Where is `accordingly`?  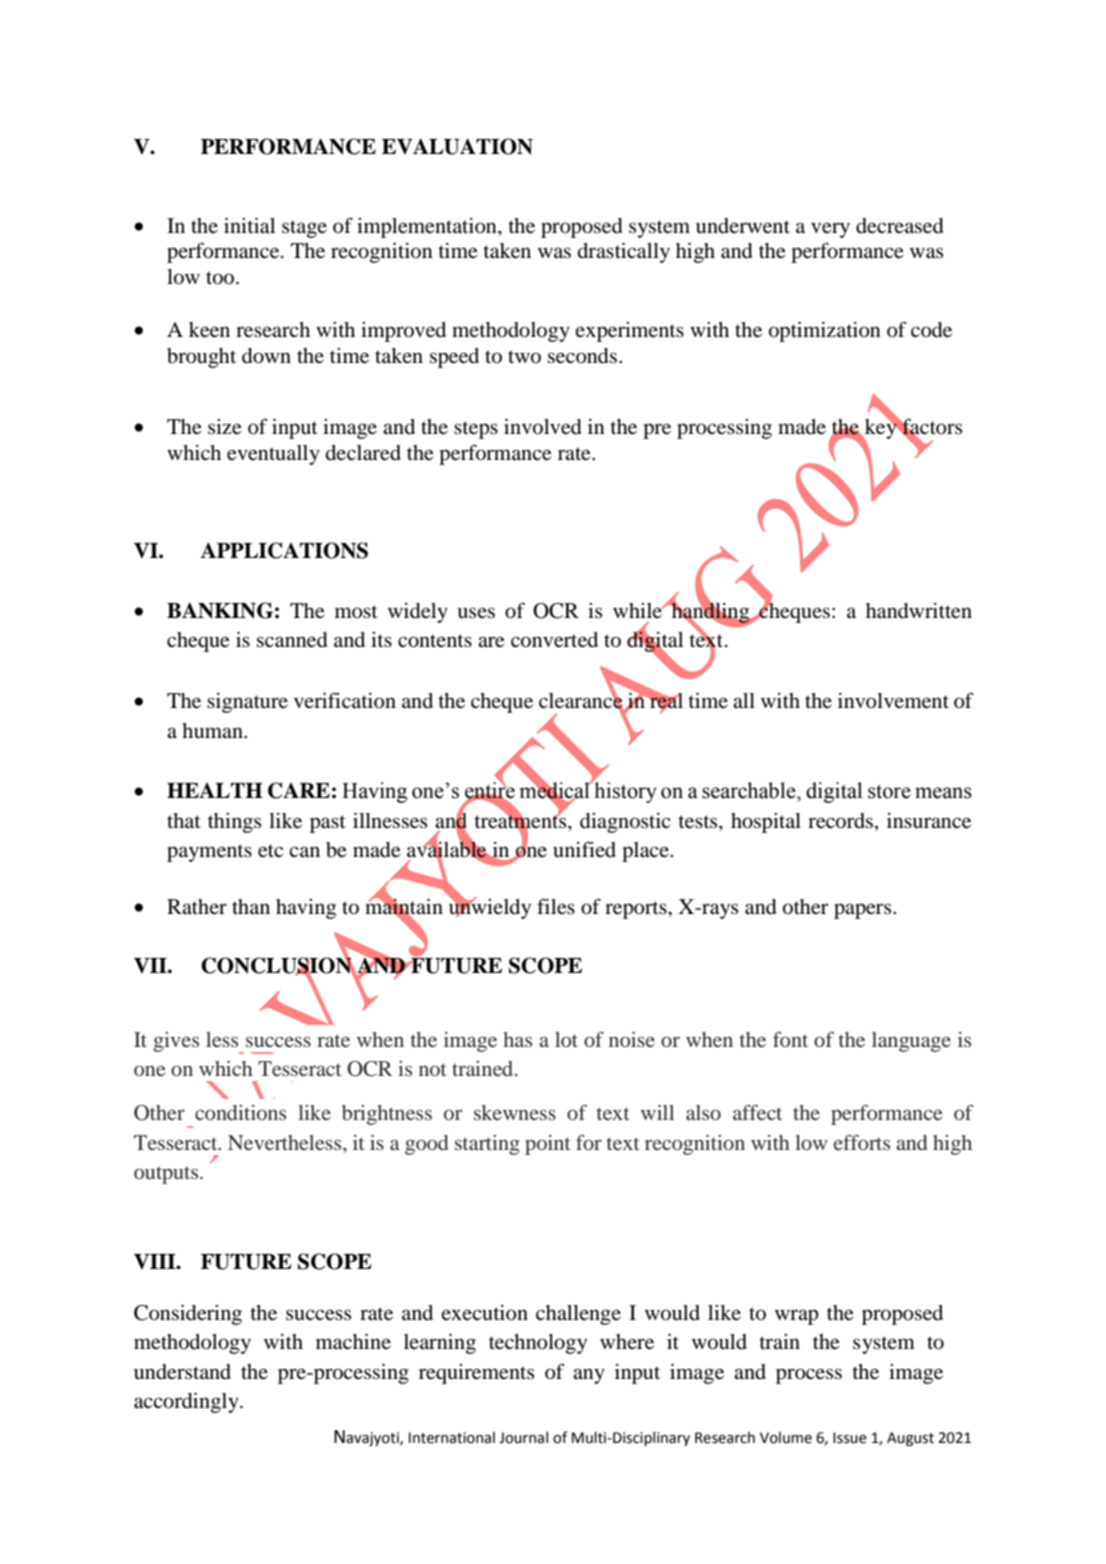
accordingly is located at coordinates (187, 1403).
